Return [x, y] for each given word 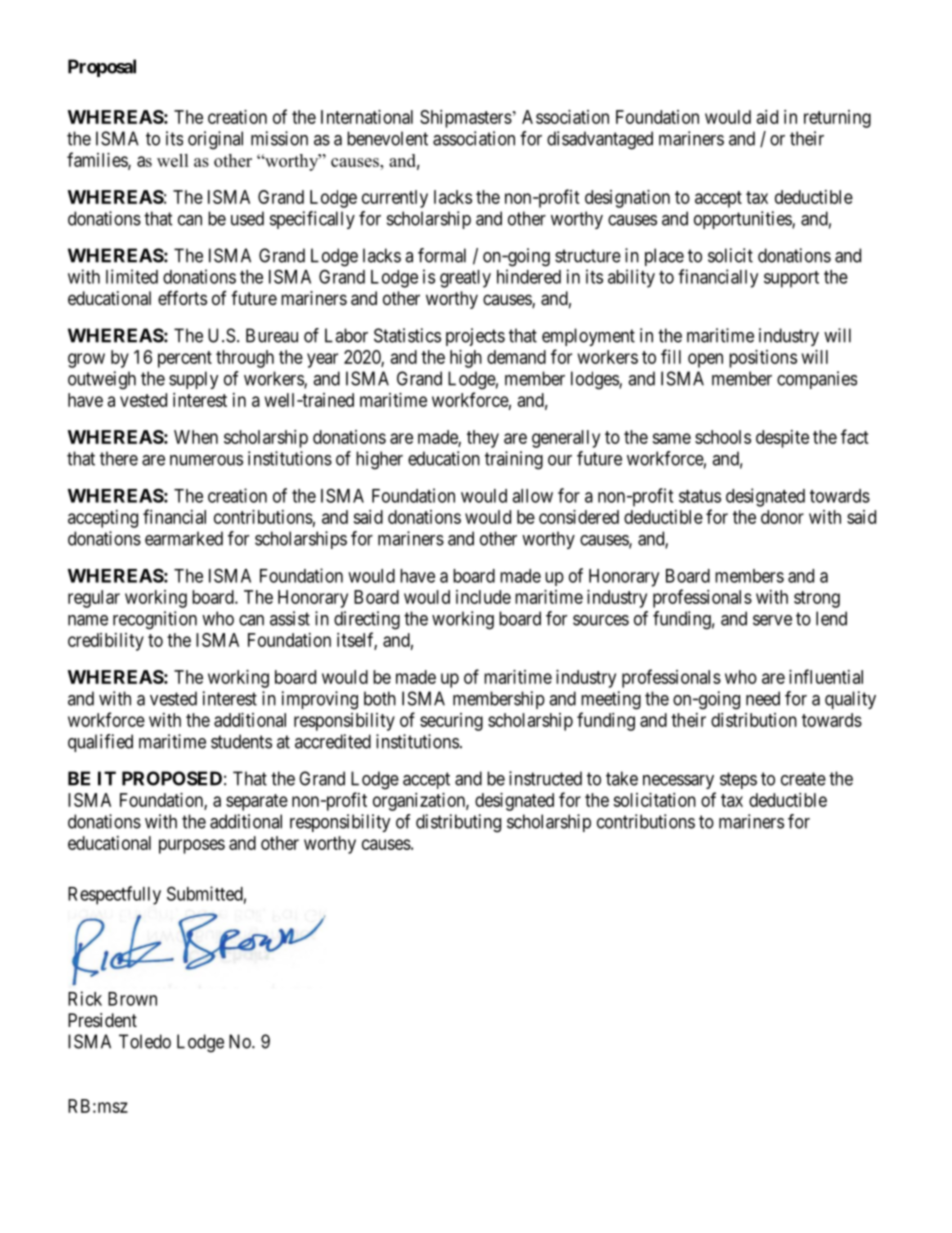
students [241, 741]
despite [782, 439]
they [483, 439]
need [763, 698]
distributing [458, 823]
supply [194, 380]
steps [738, 780]
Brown [132, 999]
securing [451, 722]
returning [837, 119]
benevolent [387, 138]
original [215, 140]
